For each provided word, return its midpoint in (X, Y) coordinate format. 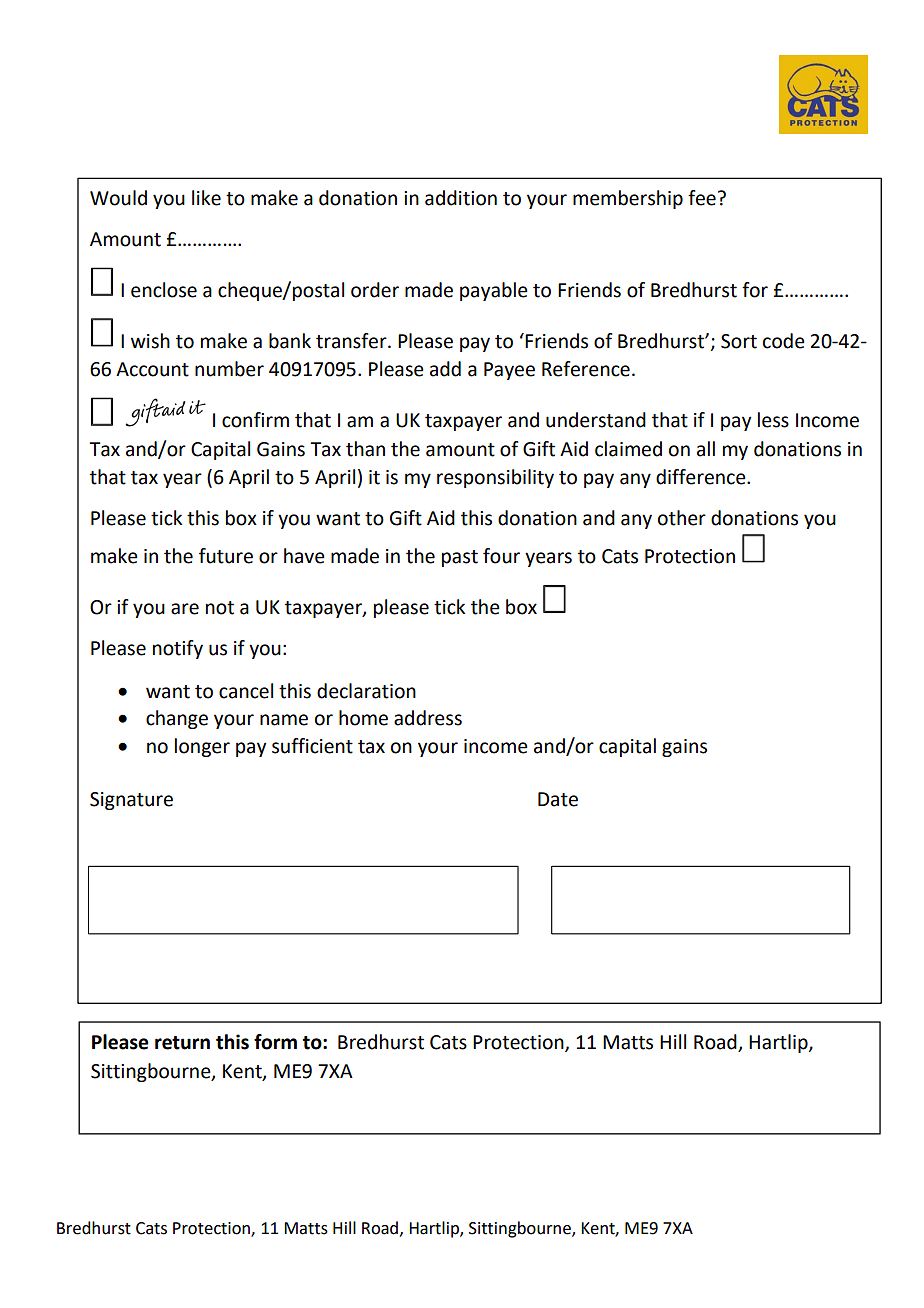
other (682, 518)
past (460, 558)
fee (702, 198)
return (182, 1043)
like (206, 198)
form (275, 1042)
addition (461, 198)
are (185, 609)
